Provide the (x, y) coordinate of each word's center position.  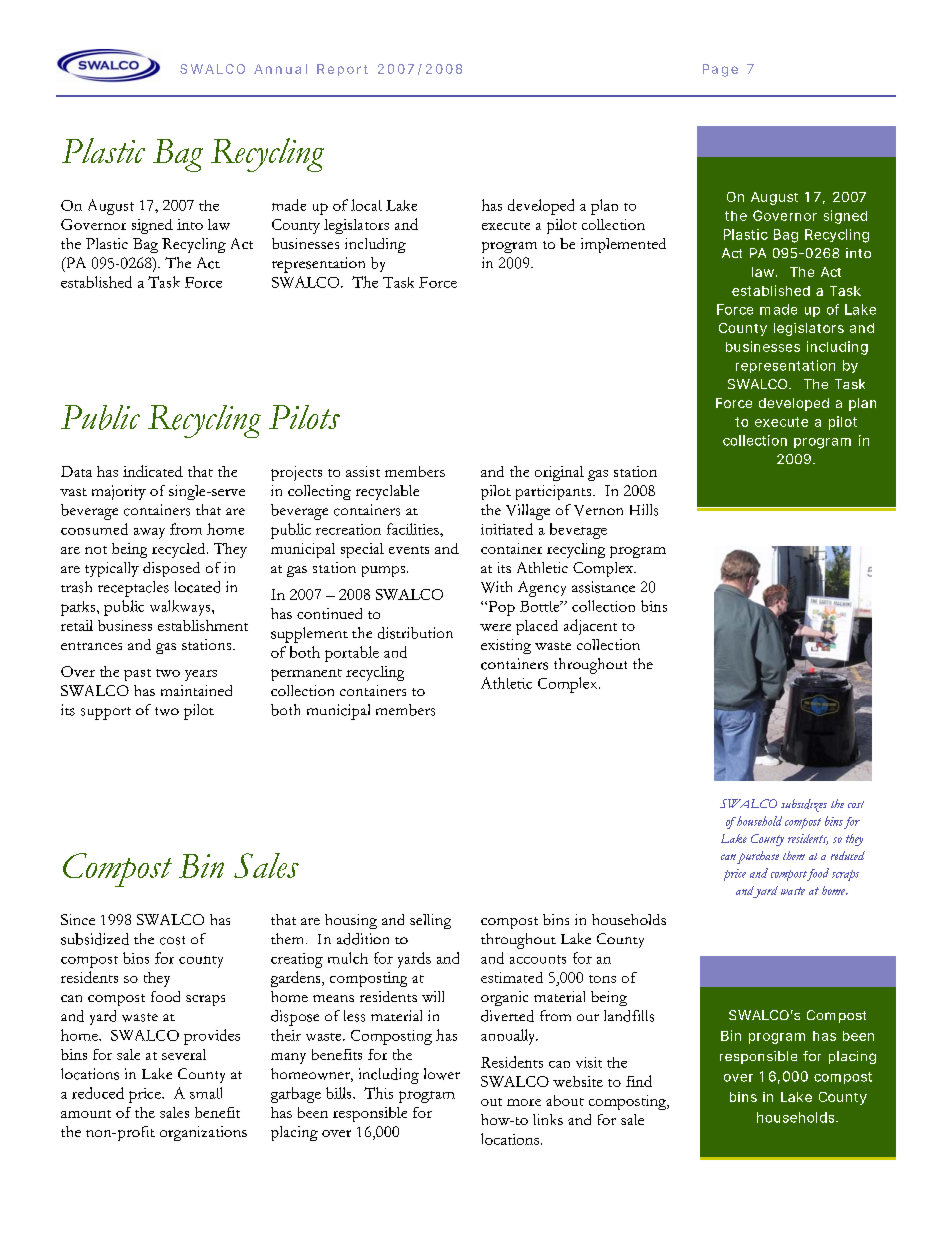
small (206, 1093)
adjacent (590, 627)
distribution (415, 633)
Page (720, 70)
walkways (181, 608)
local (366, 205)
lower (442, 1074)
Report (342, 70)
